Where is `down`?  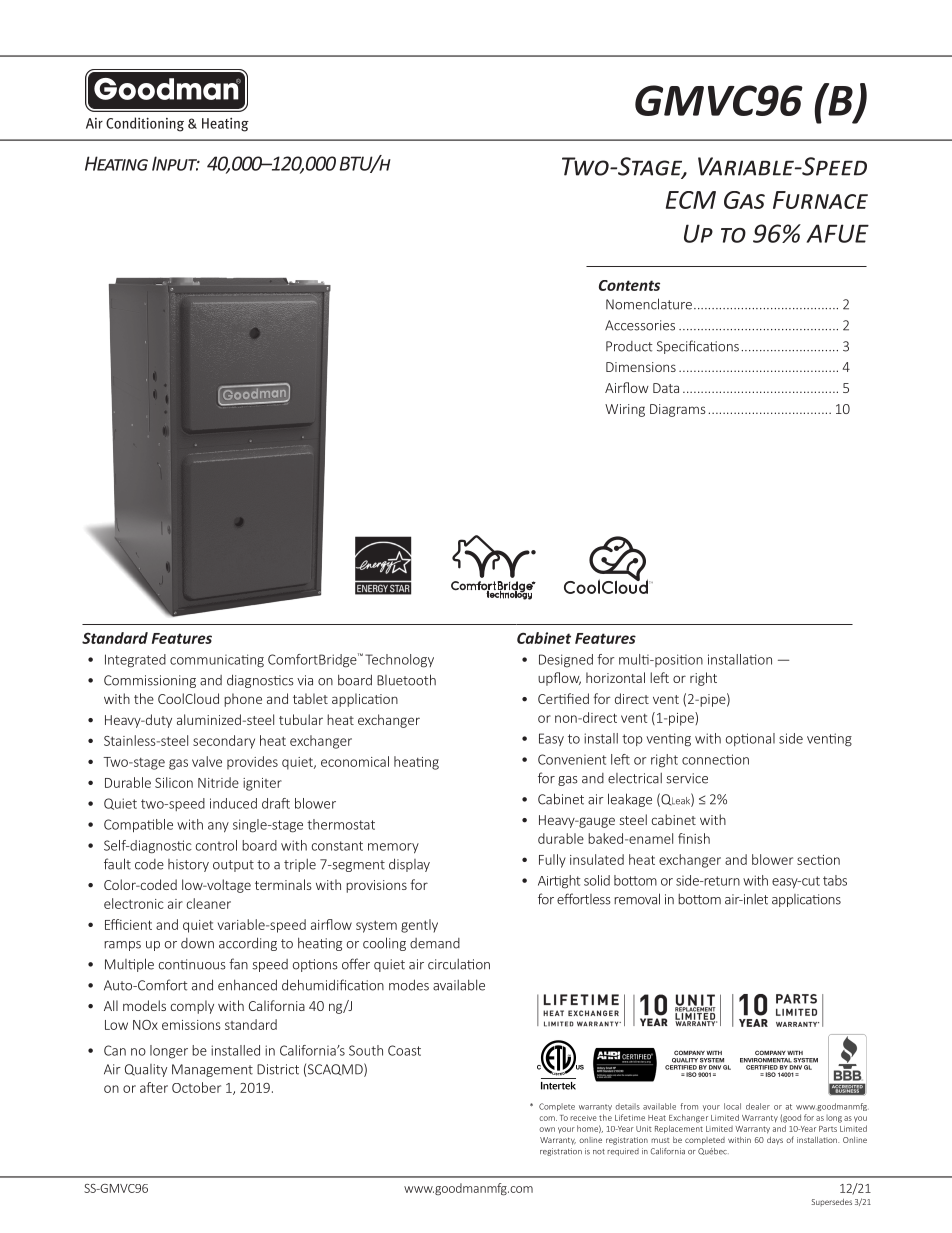 down is located at coordinates (197, 943).
